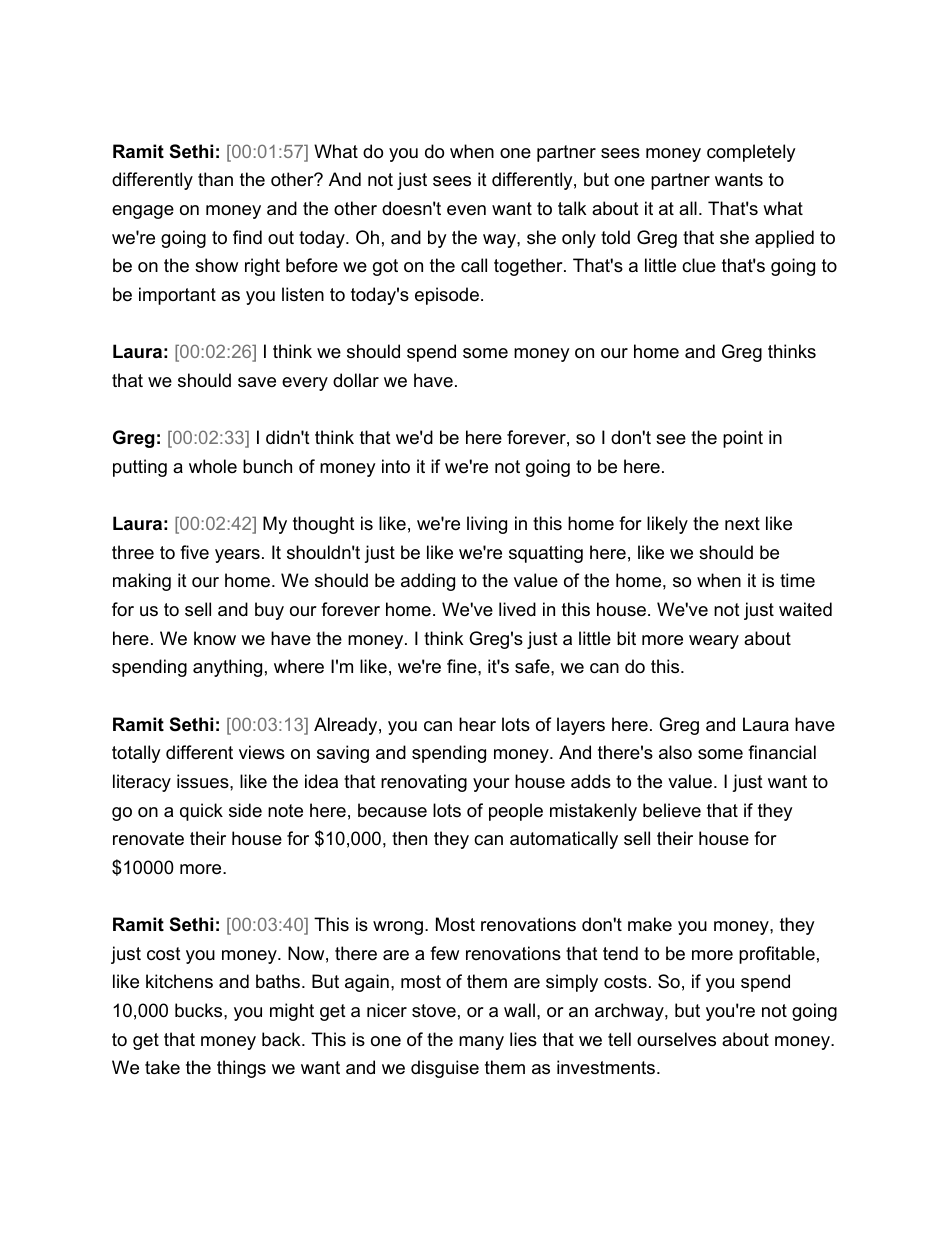 This screenshot has height=1233, width=952. What do you see at coordinates (714, 642) in the screenshot?
I see `weary` at bounding box center [714, 642].
